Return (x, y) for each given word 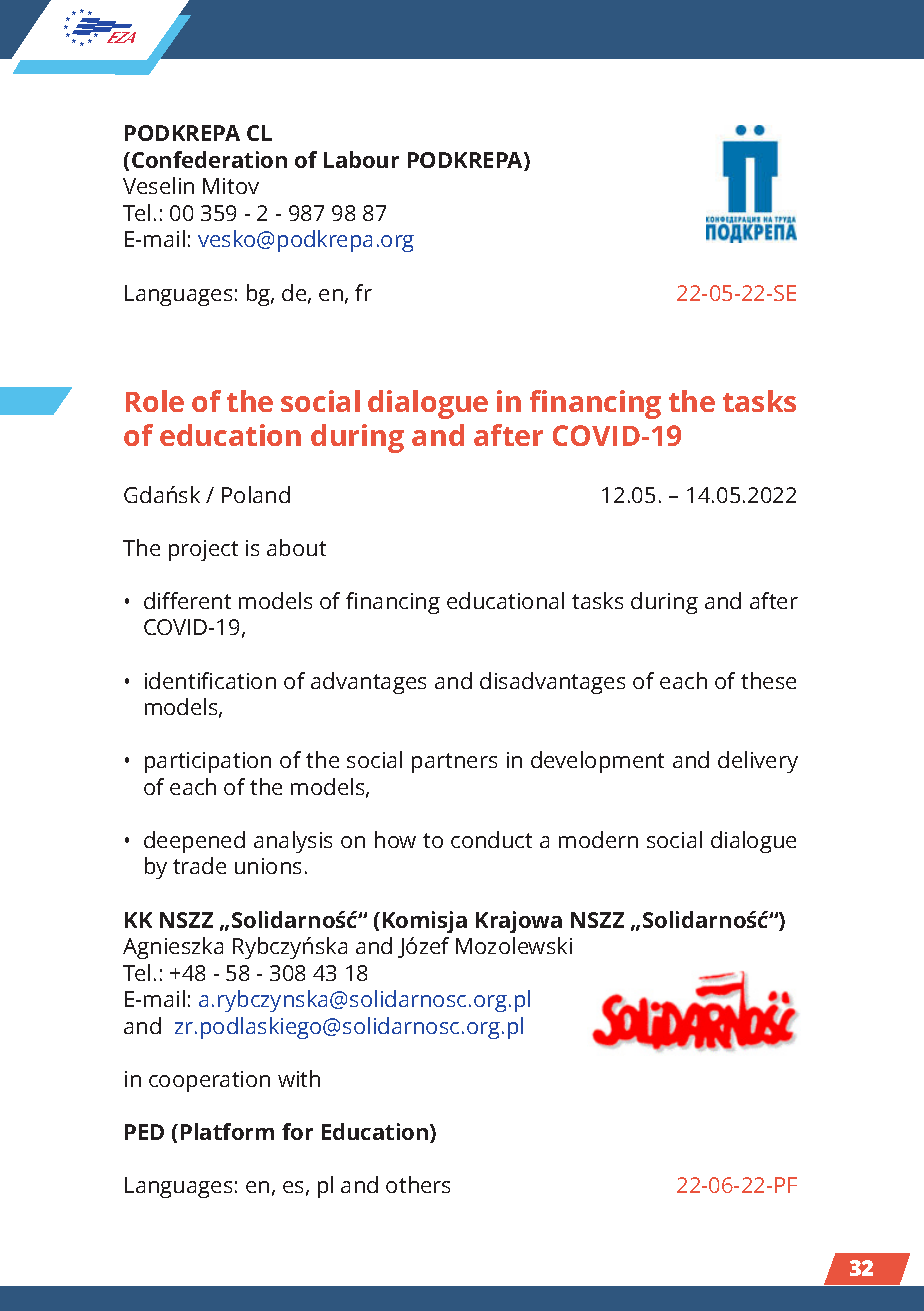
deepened (194, 842)
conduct (491, 839)
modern (598, 839)
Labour (361, 159)
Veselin (158, 185)
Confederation (209, 159)
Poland (256, 494)
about (296, 547)
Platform (227, 1131)
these (768, 680)
